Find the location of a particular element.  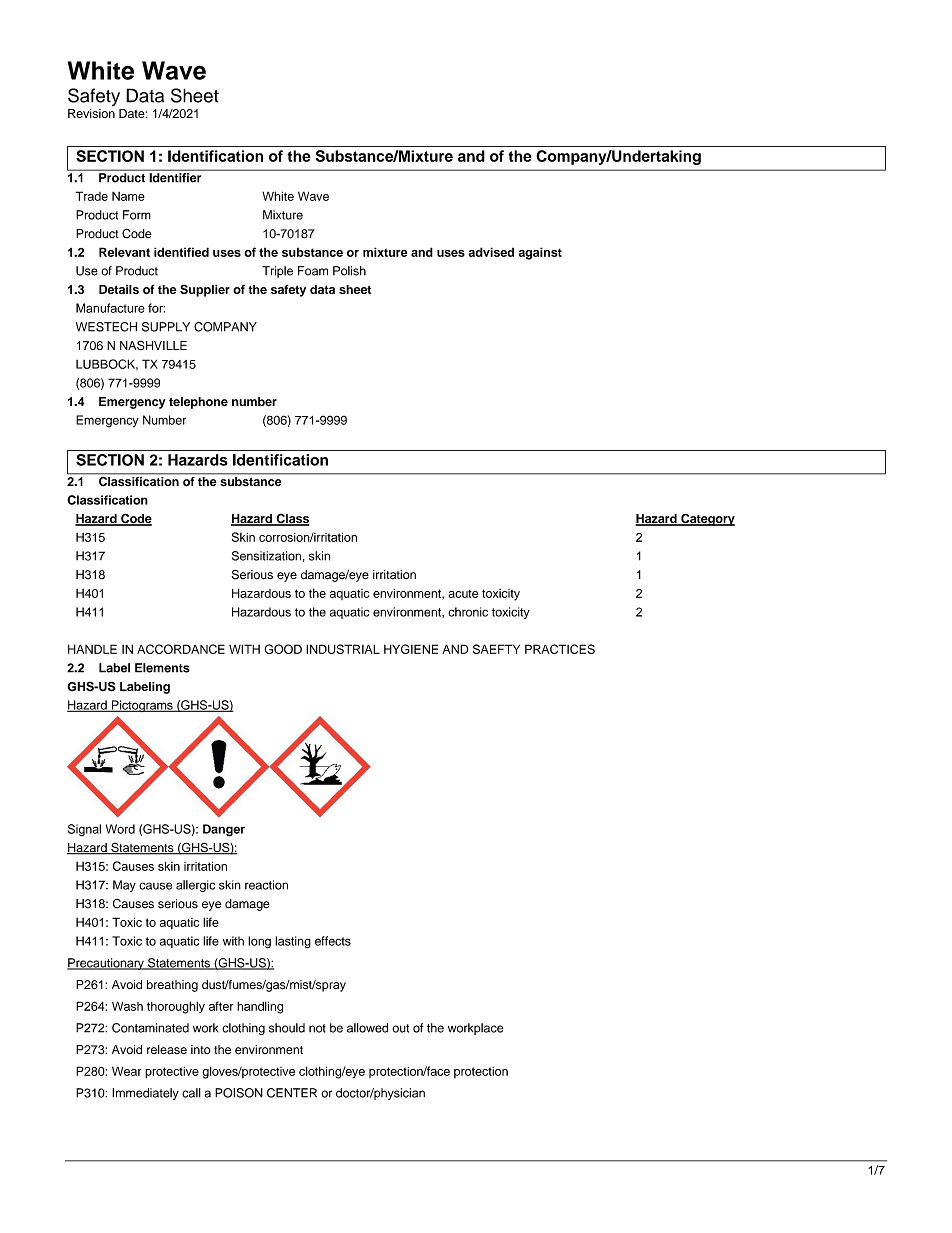

PRACTICES is located at coordinates (560, 649).
